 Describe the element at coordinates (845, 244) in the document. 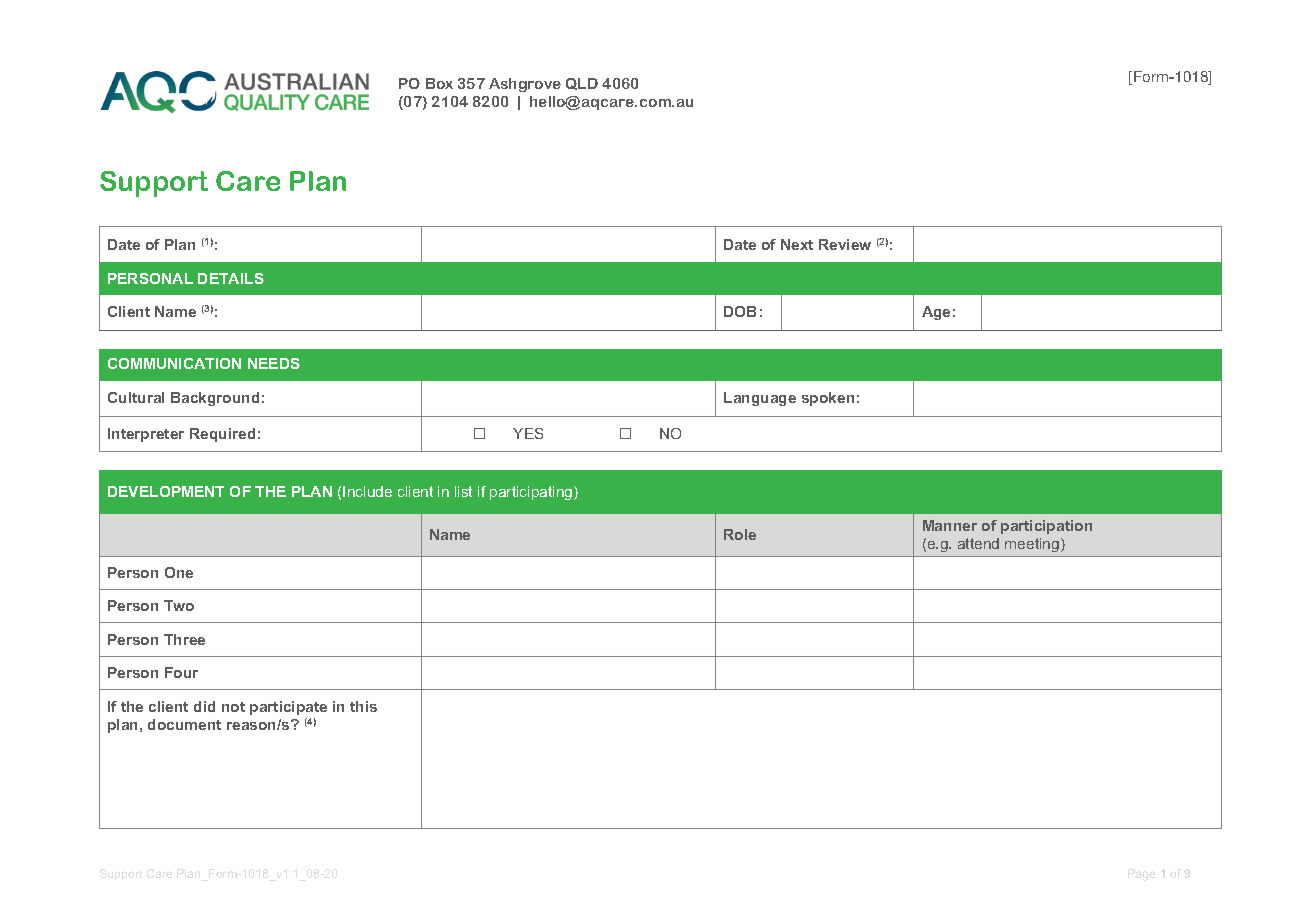

I see `Review` at that location.
